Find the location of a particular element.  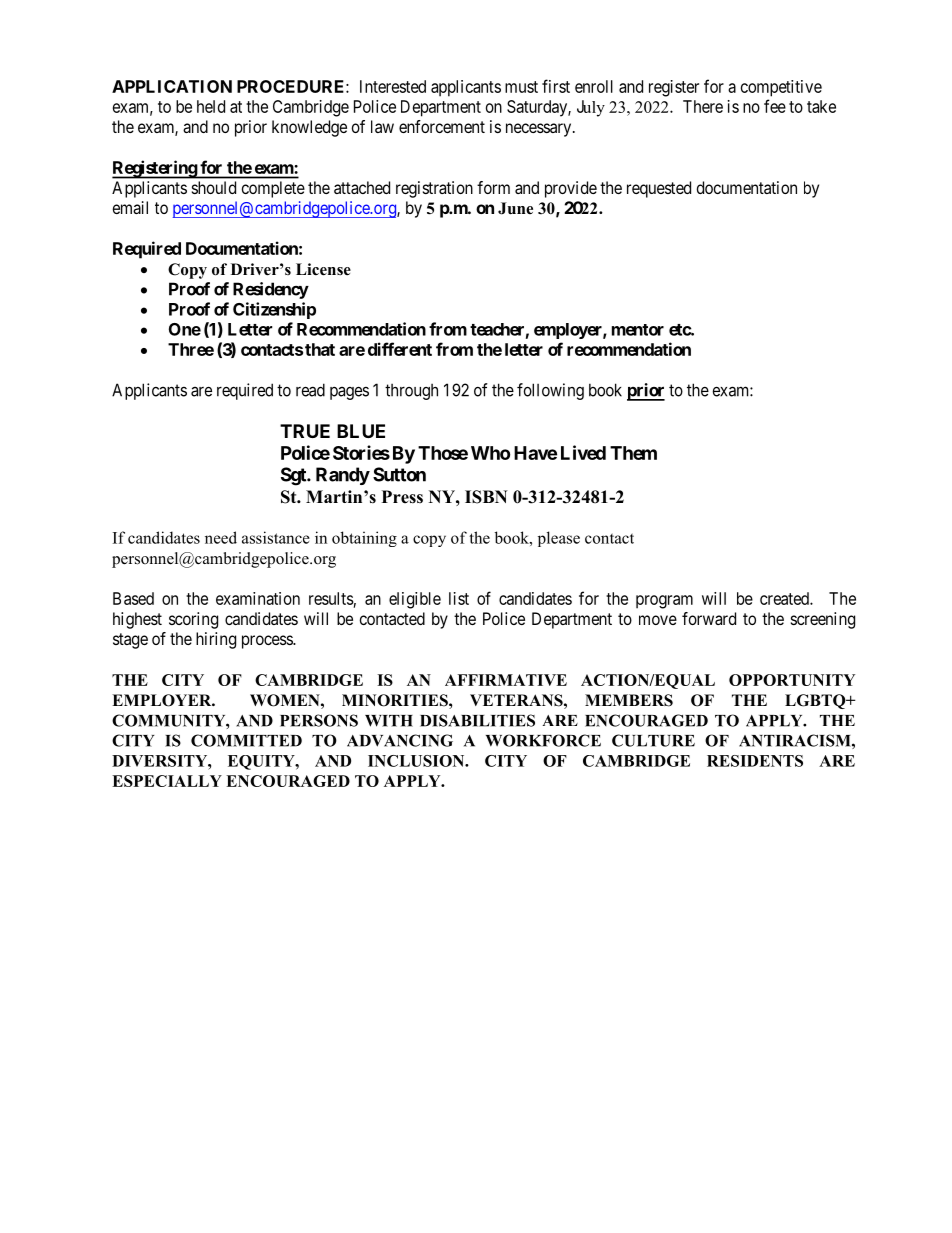

enforcement is located at coordinates (442, 126).
